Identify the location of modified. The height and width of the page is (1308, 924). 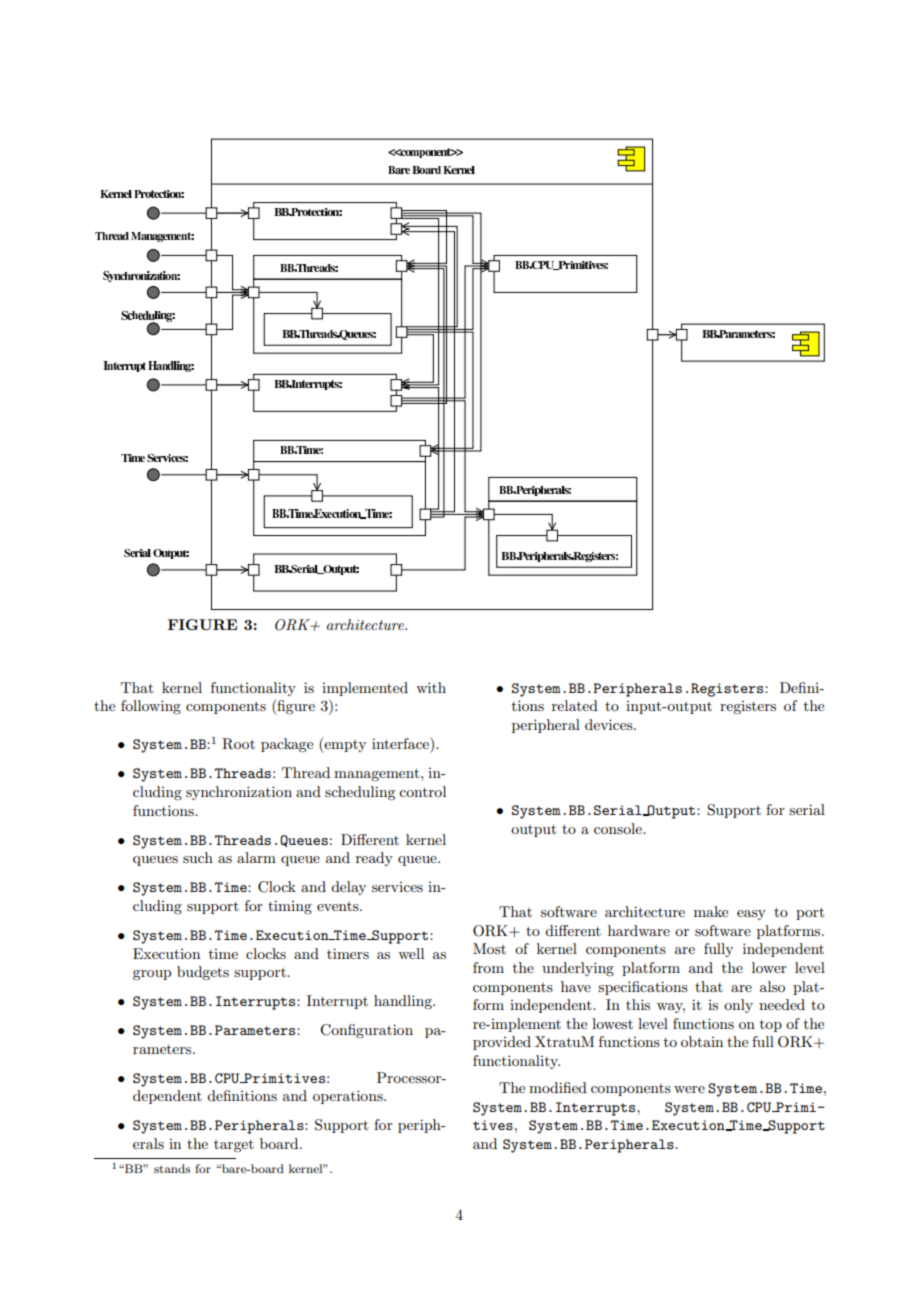
(558, 1087).
